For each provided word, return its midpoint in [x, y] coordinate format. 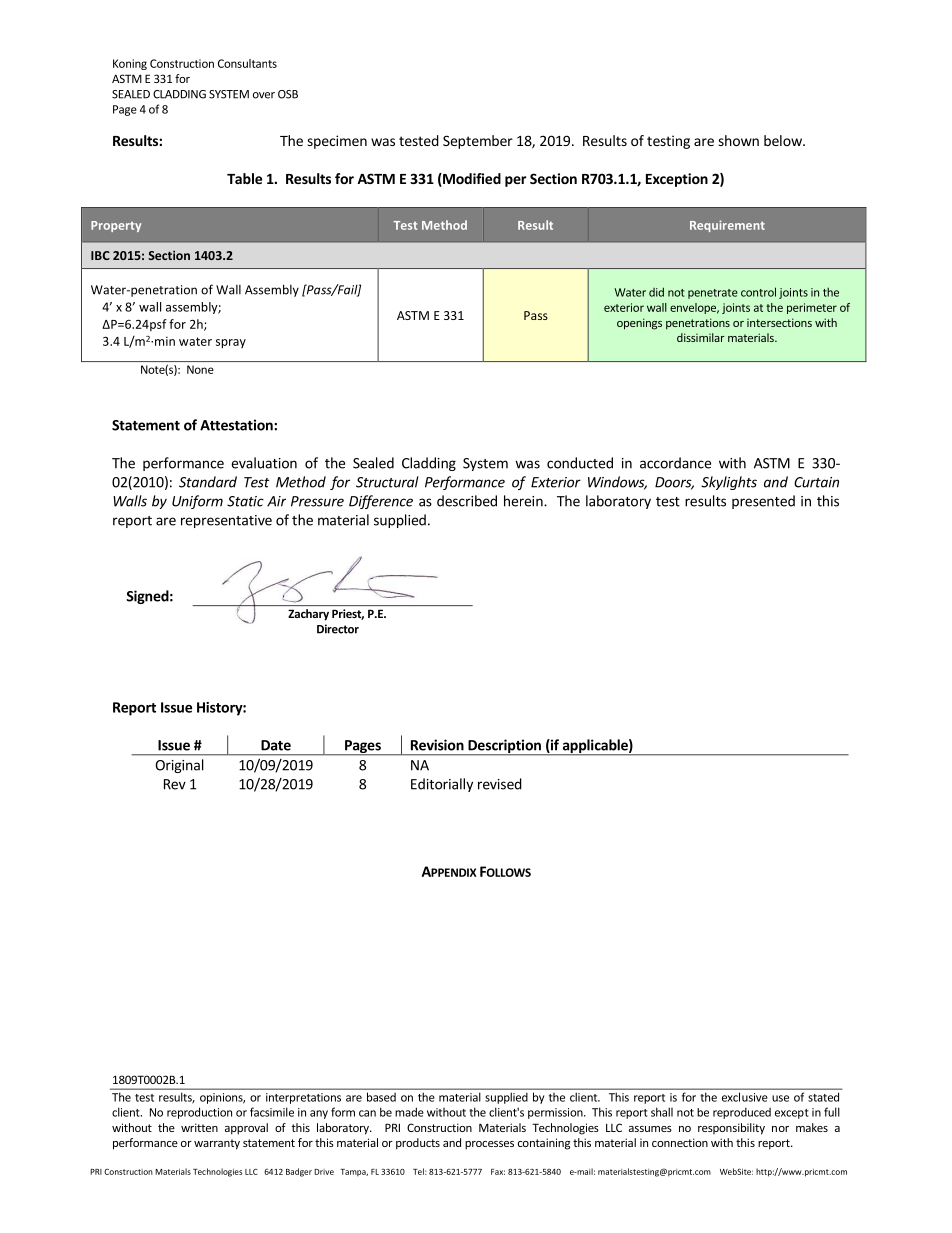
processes [489, 1145]
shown [738, 140]
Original [179, 766]
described [467, 501]
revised [500, 784]
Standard [208, 482]
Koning [130, 64]
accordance [675, 463]
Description [504, 747]
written [199, 1127]
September [478, 142]
